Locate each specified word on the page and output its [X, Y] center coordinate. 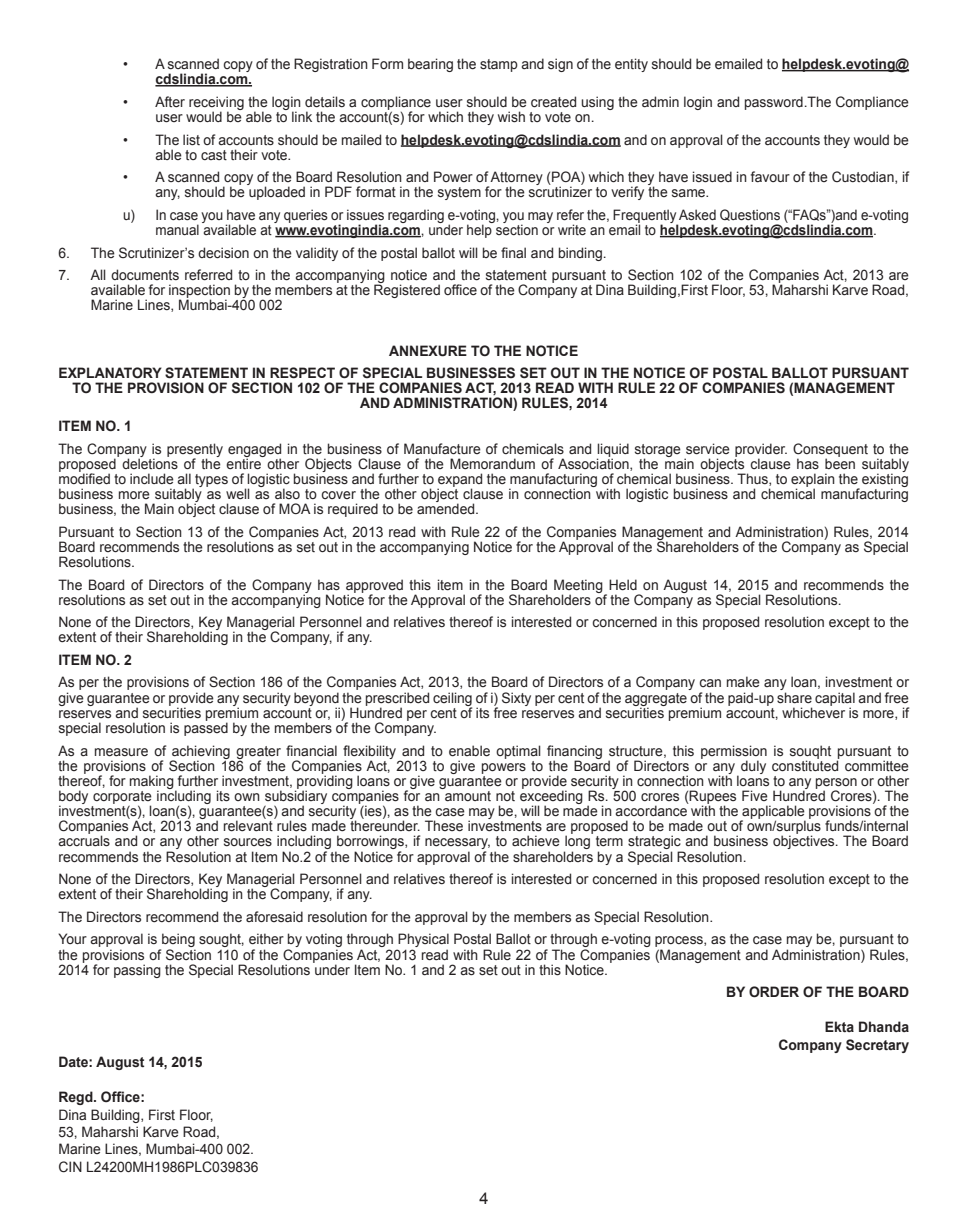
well [238, 494]
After [170, 102]
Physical [422, 941]
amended [447, 508]
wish [511, 117]
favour [770, 176]
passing [137, 971]
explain [813, 481]
